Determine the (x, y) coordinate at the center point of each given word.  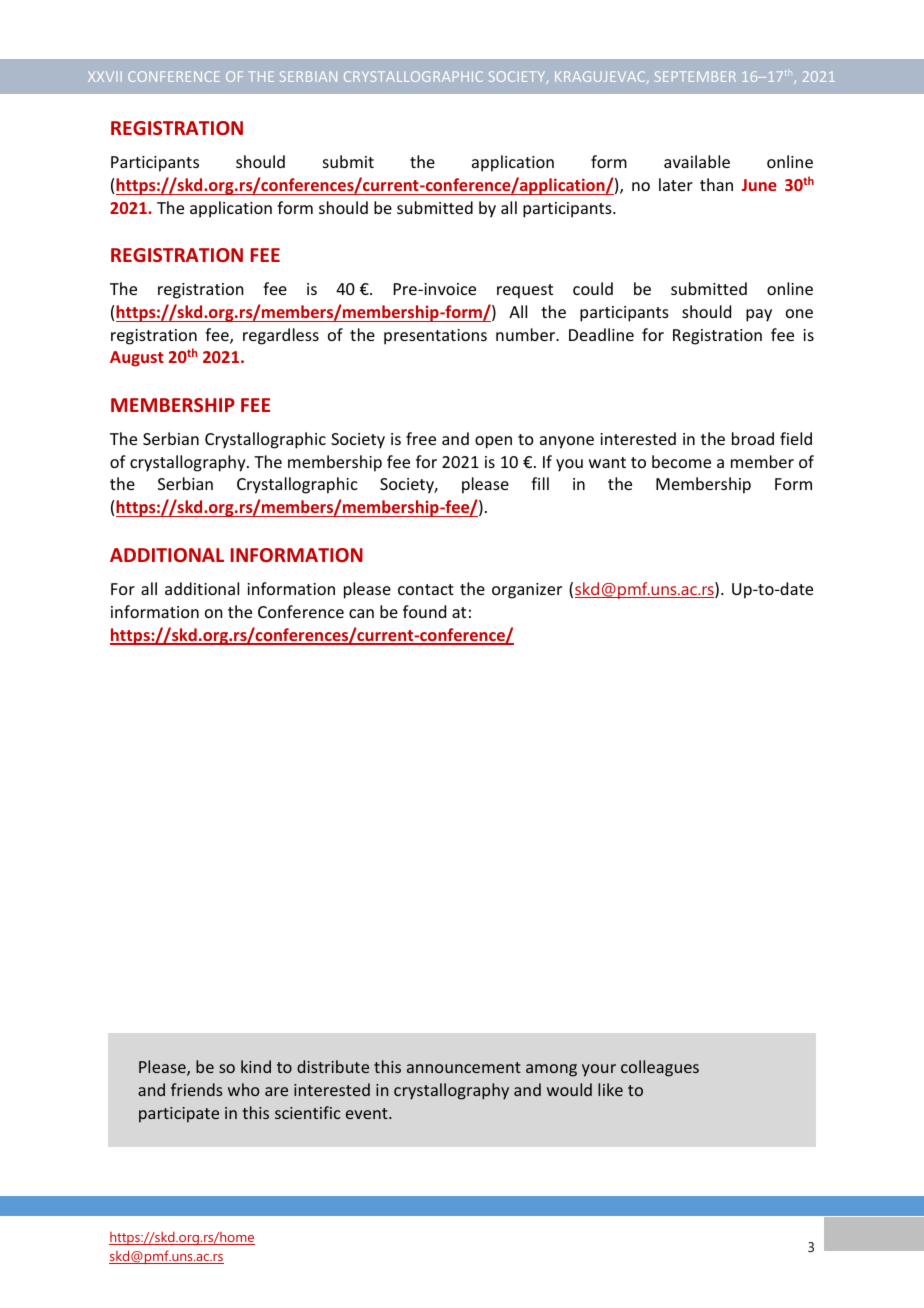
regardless (281, 336)
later (676, 184)
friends (197, 1089)
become (681, 461)
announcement (464, 1067)
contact (426, 589)
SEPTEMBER (695, 76)
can (361, 613)
